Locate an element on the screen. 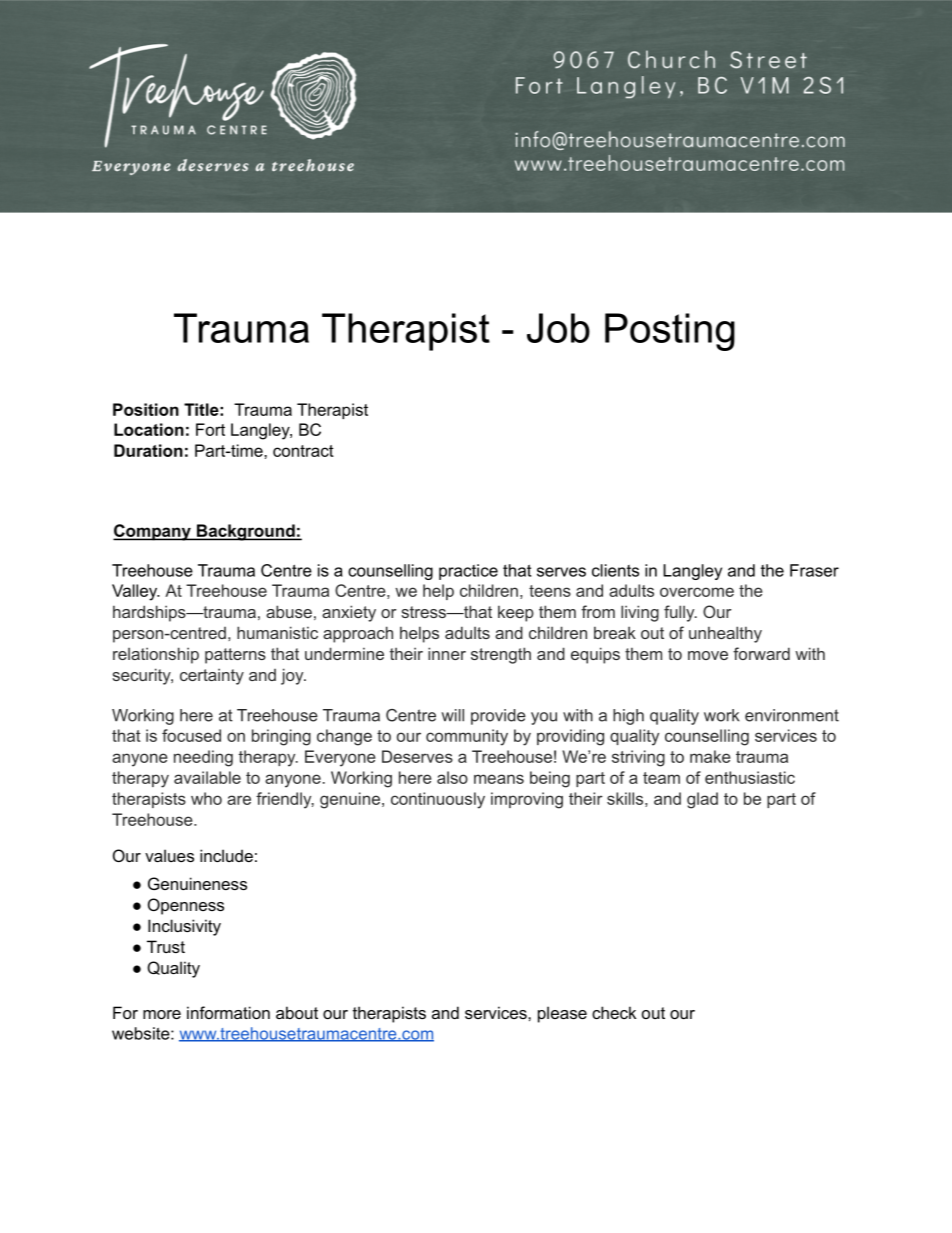 This screenshot has width=952, height=1233. Position is located at coordinates (146, 409).
